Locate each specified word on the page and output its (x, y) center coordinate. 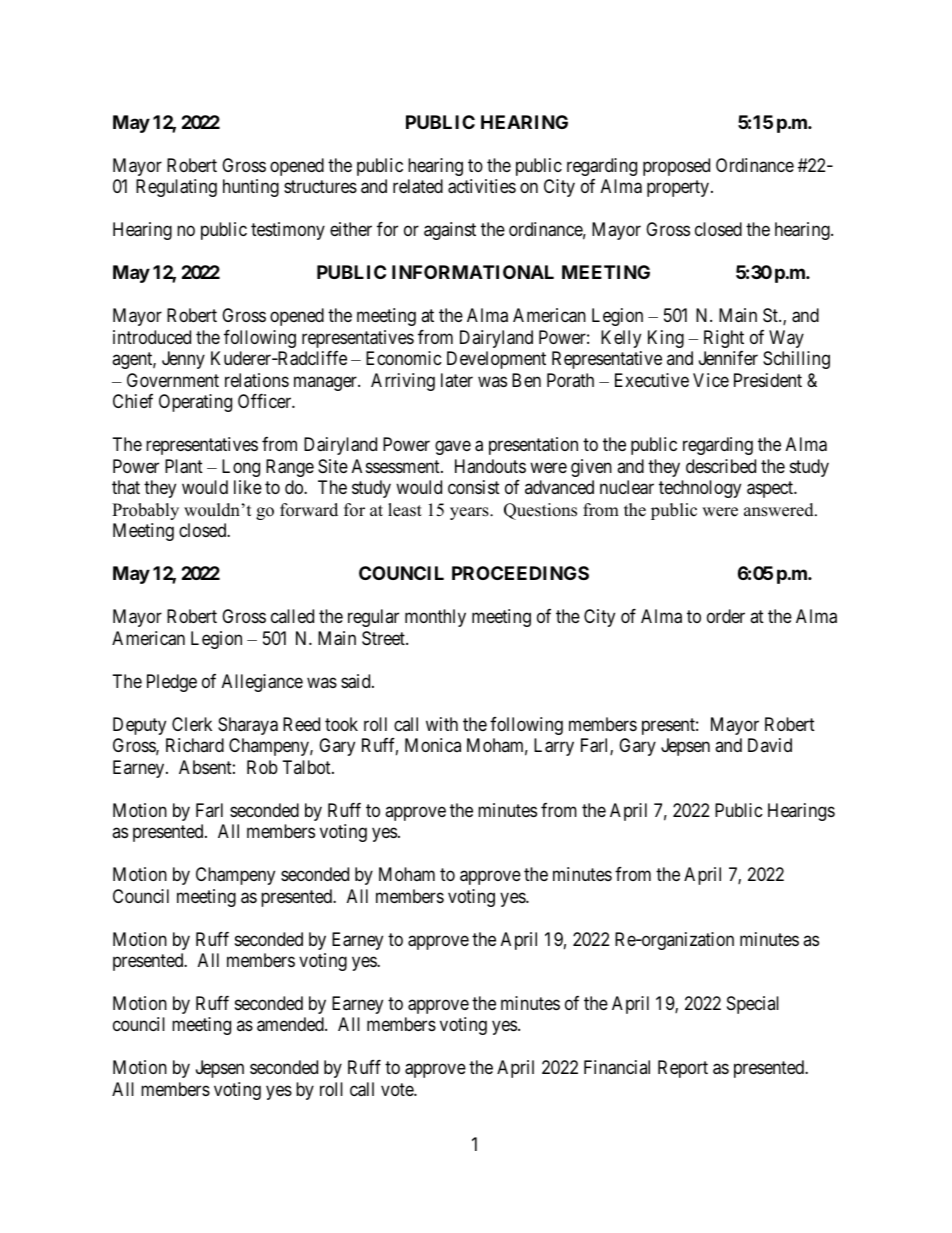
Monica (433, 745)
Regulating (176, 188)
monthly (435, 618)
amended (291, 1024)
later (457, 380)
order (726, 616)
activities (482, 186)
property (679, 189)
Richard (195, 745)
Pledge (172, 683)
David (770, 745)
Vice (711, 380)
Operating (195, 403)
